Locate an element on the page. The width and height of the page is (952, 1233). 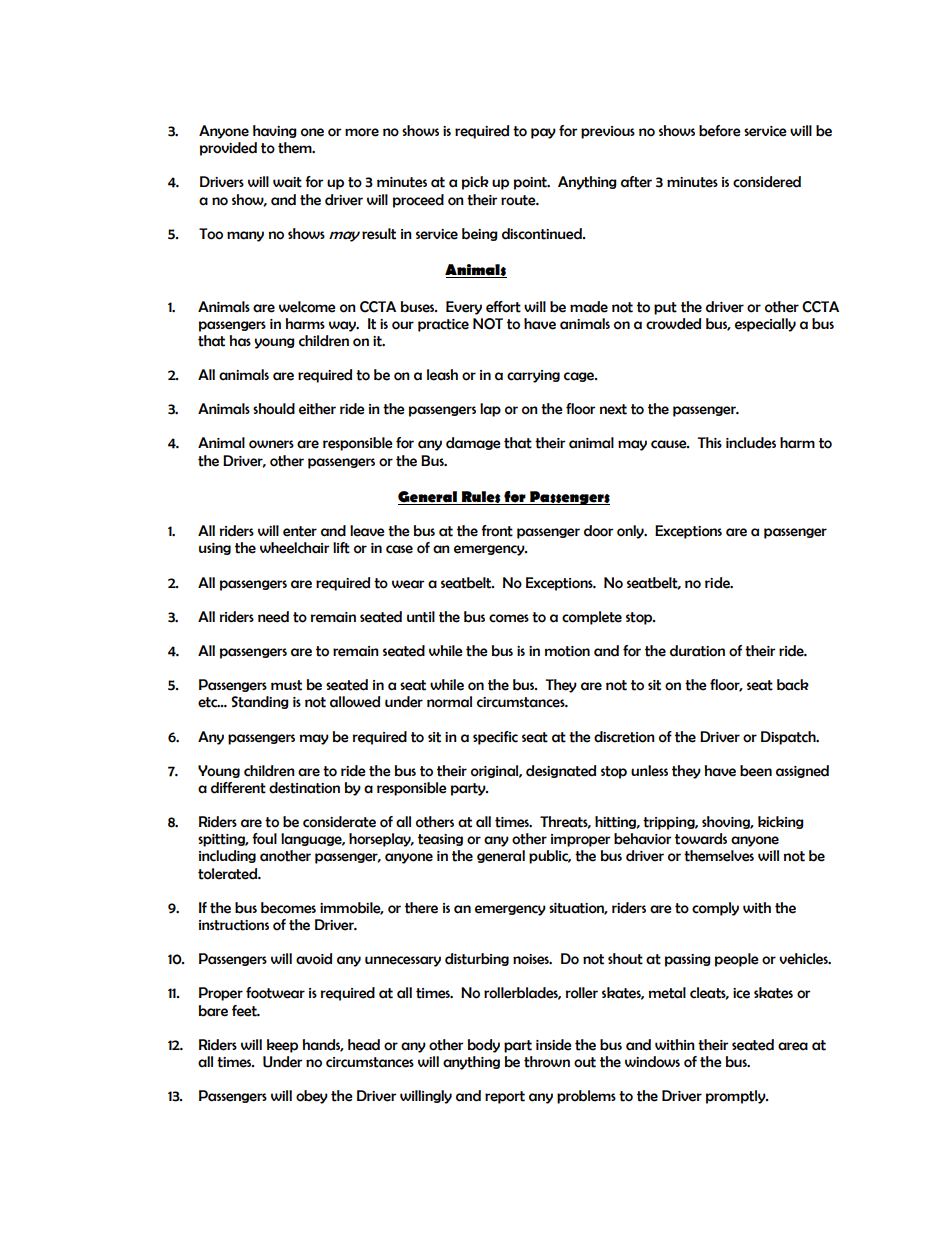
promptly is located at coordinates (737, 1097).
